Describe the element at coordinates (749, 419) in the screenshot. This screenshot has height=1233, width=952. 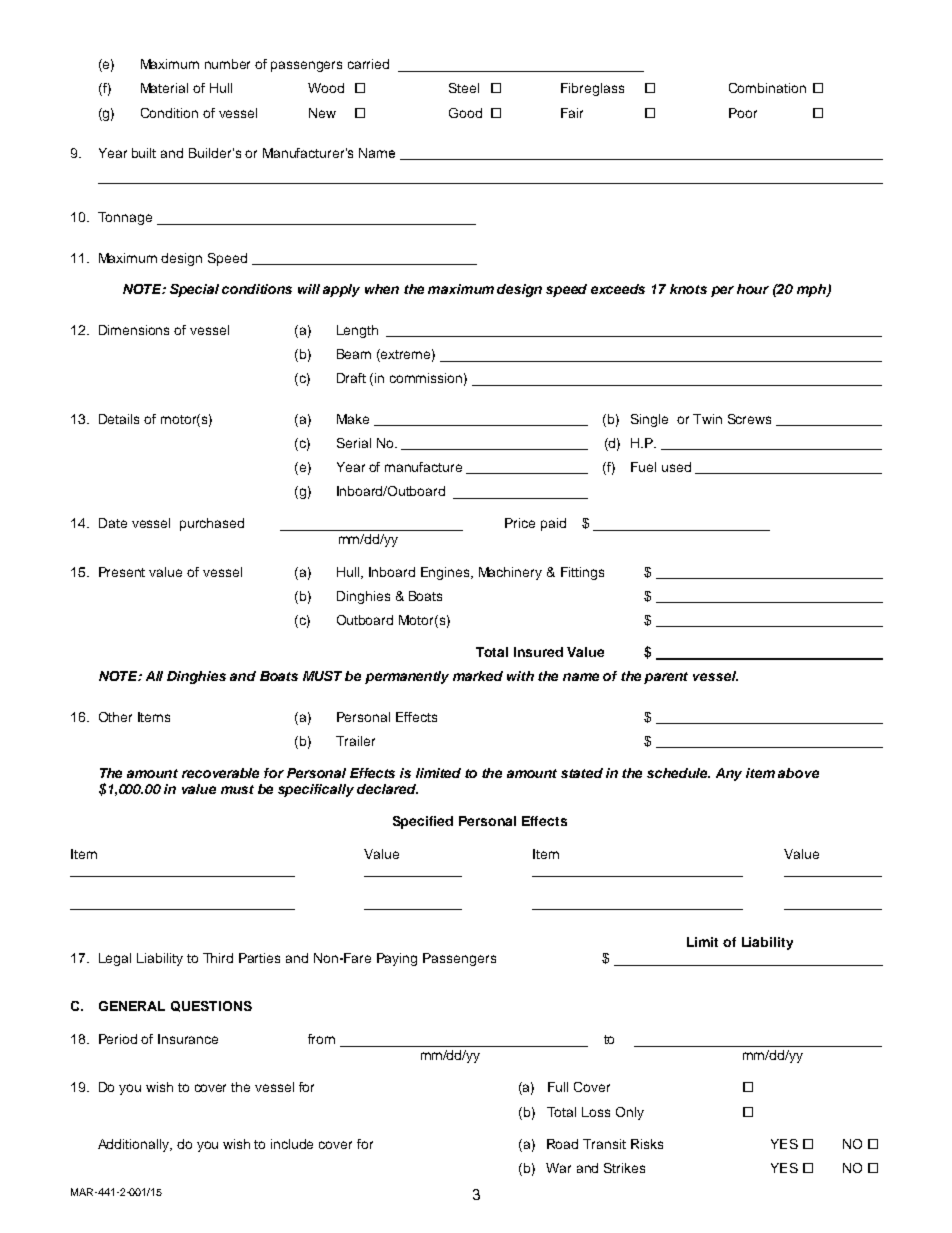
I see `Screws` at that location.
